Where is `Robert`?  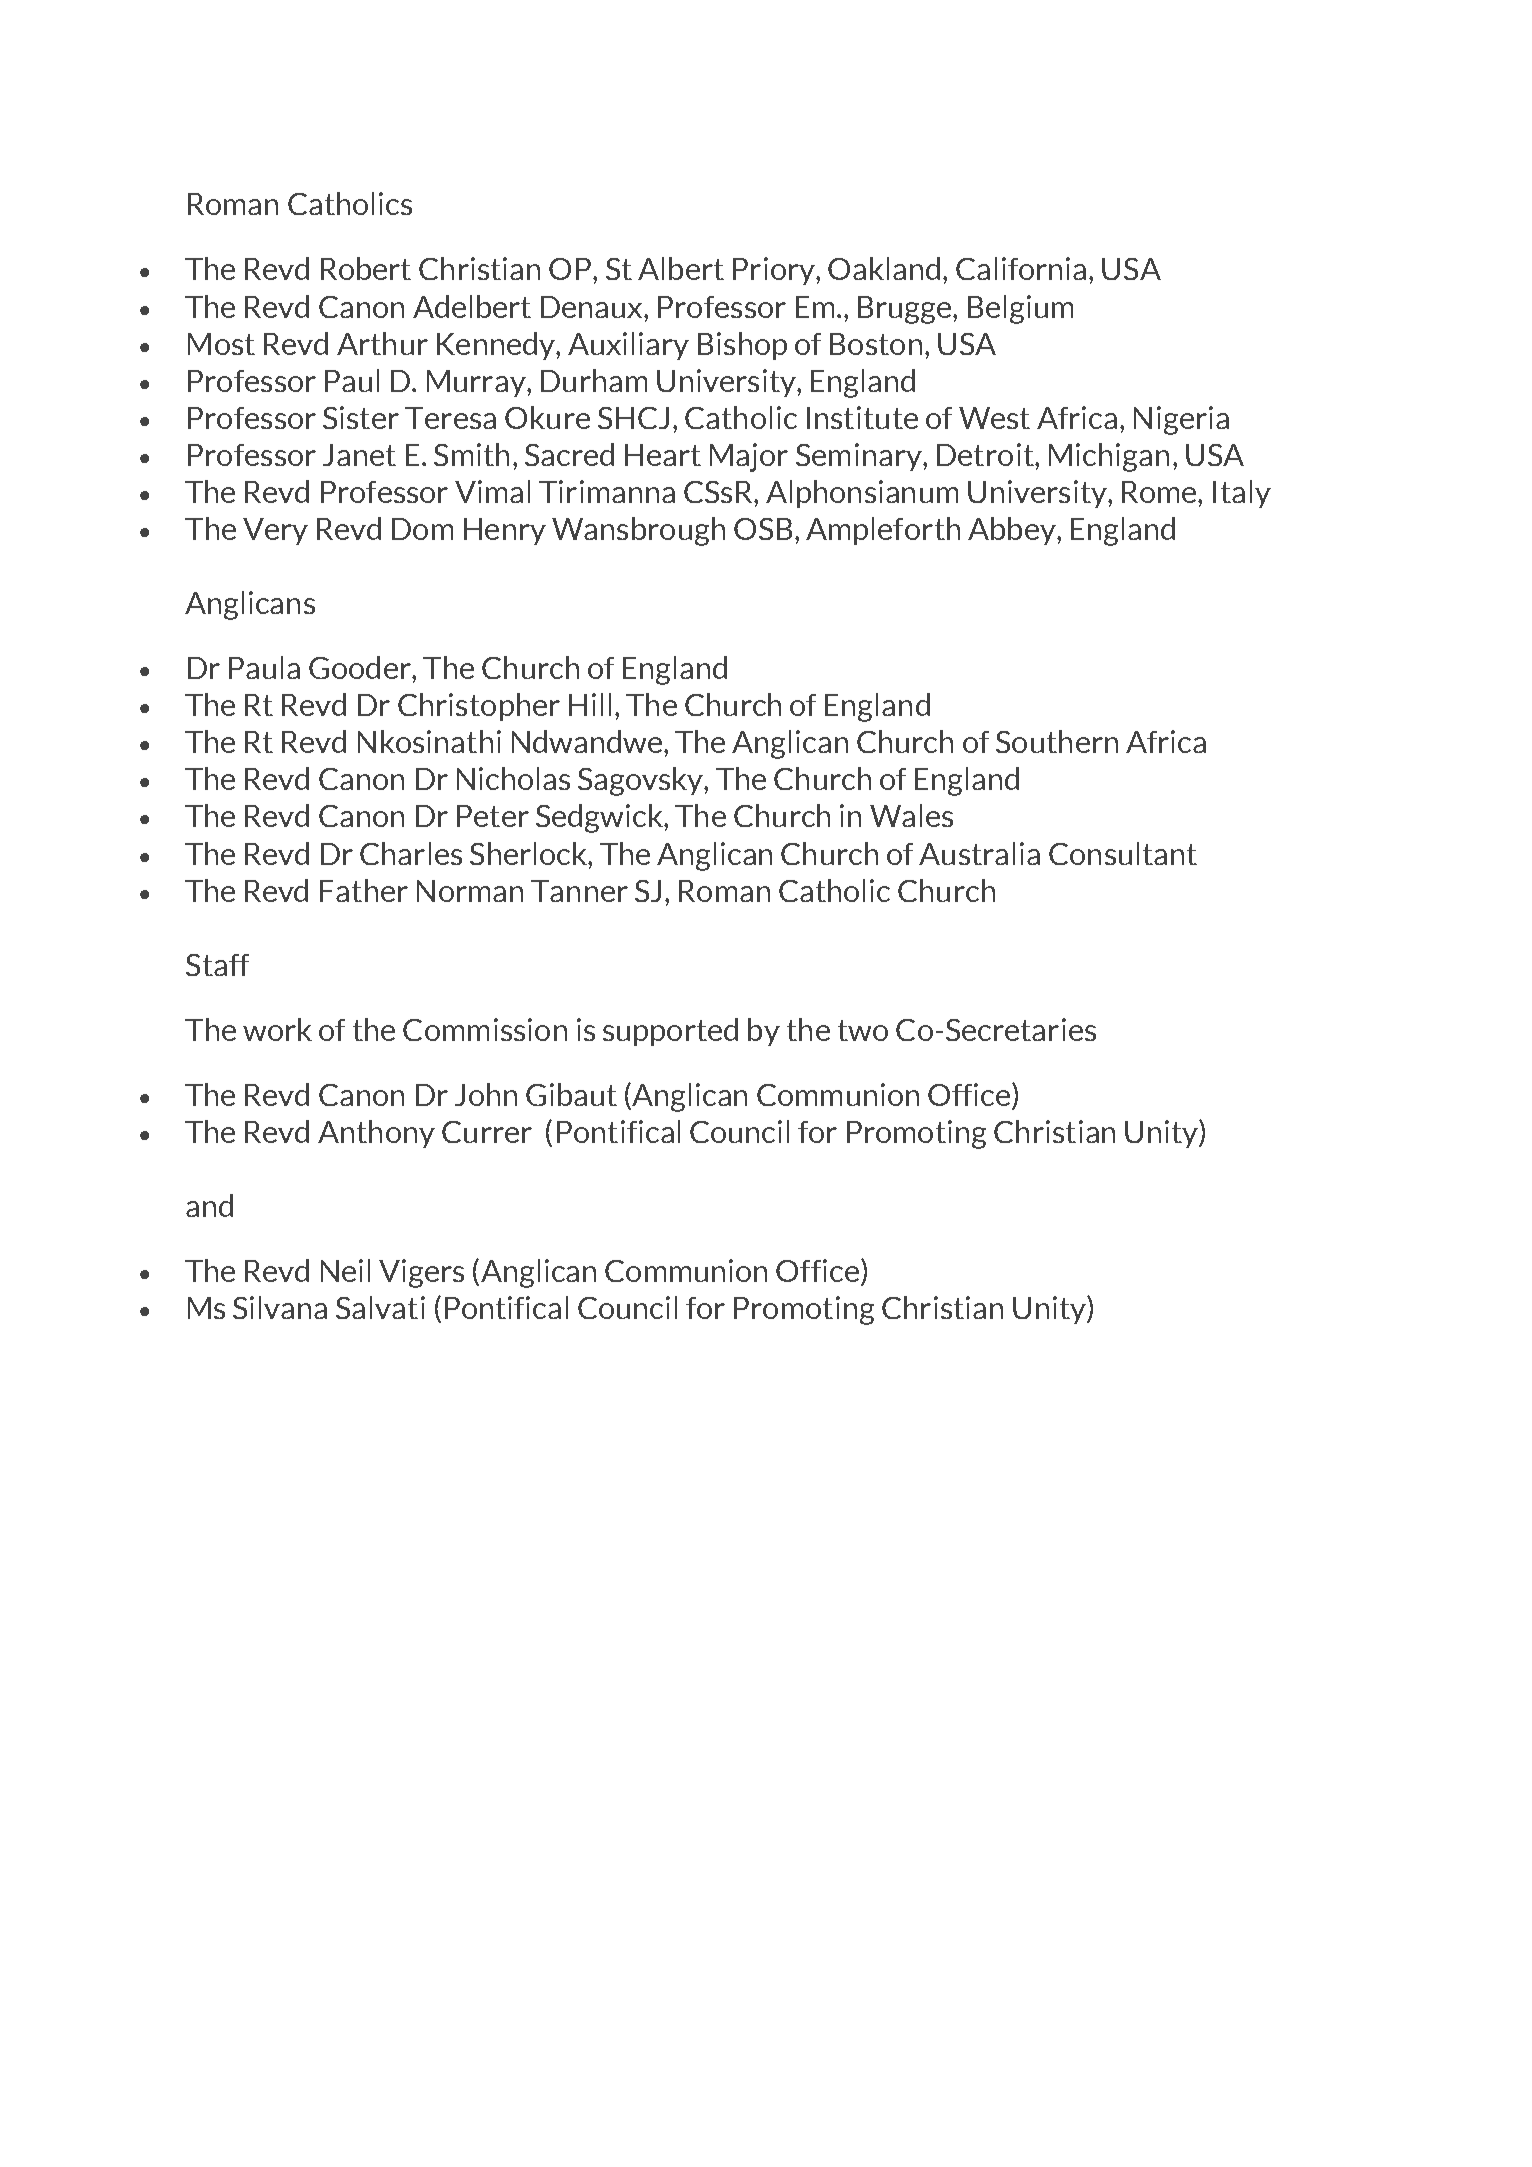
Robert is located at coordinates (366, 268).
